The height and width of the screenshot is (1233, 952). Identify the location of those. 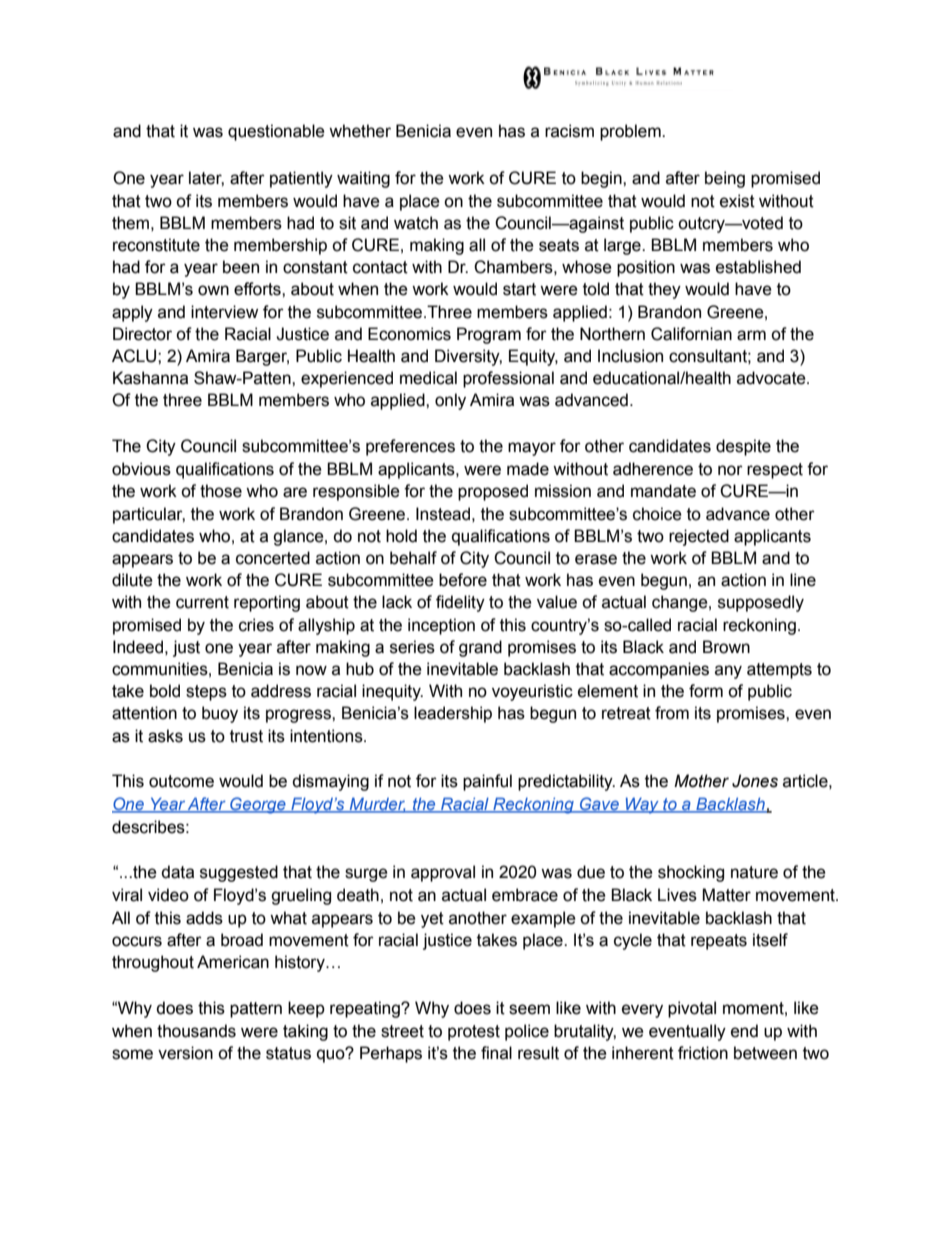
(221, 491).
